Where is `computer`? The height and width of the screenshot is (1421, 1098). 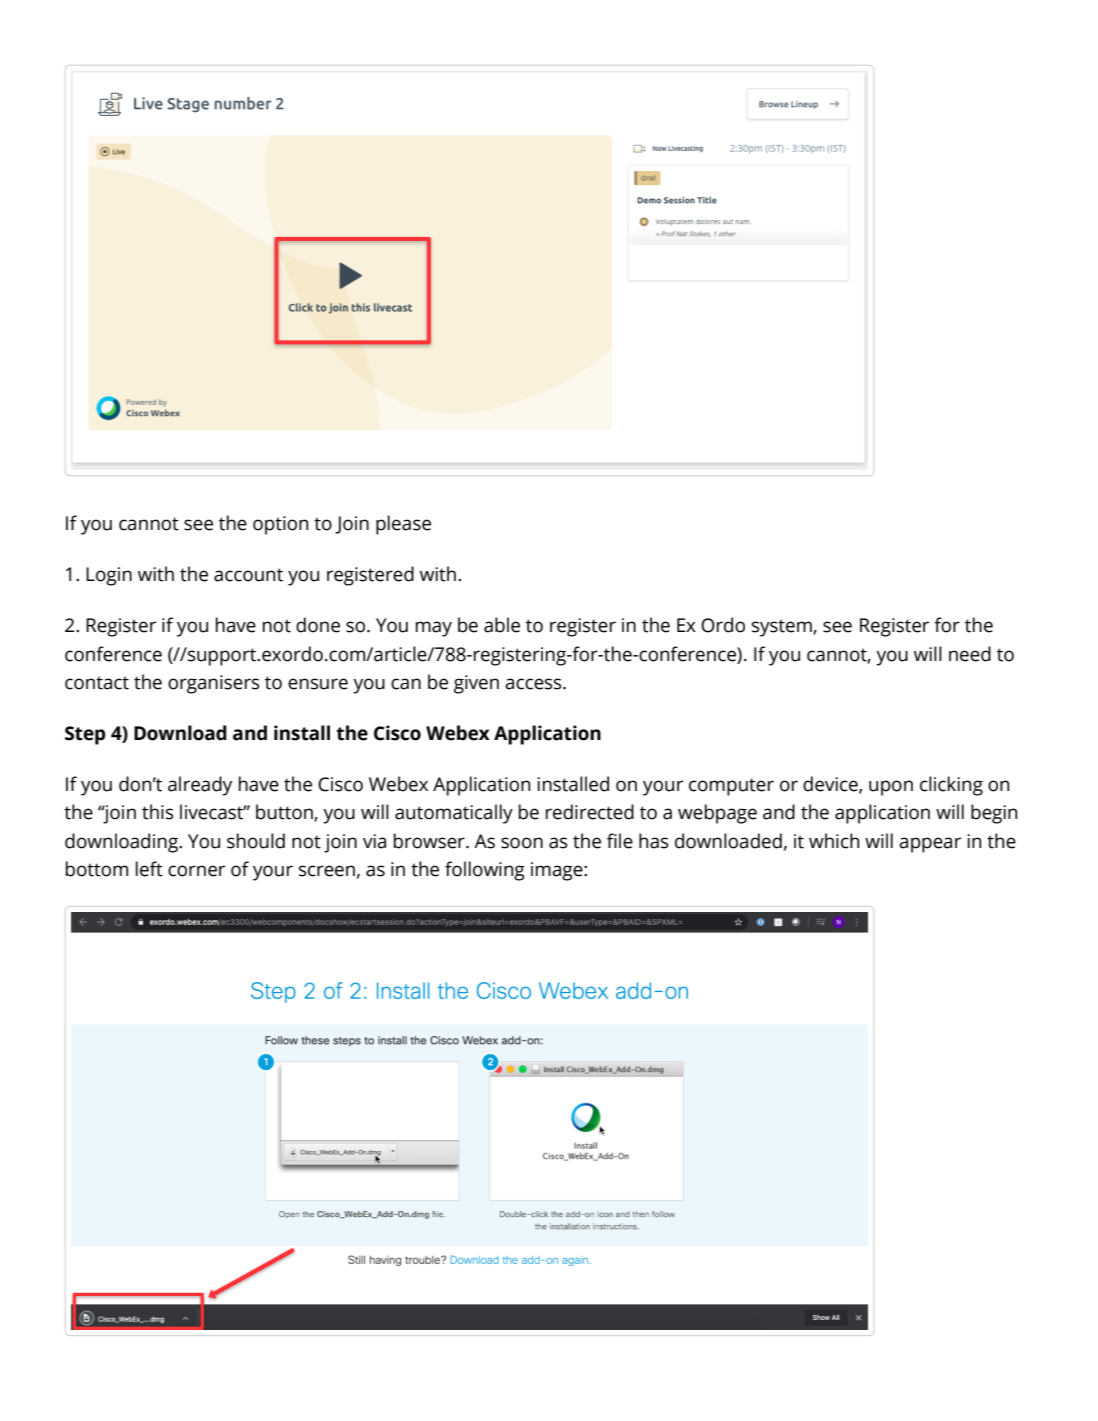
computer is located at coordinates (731, 787).
